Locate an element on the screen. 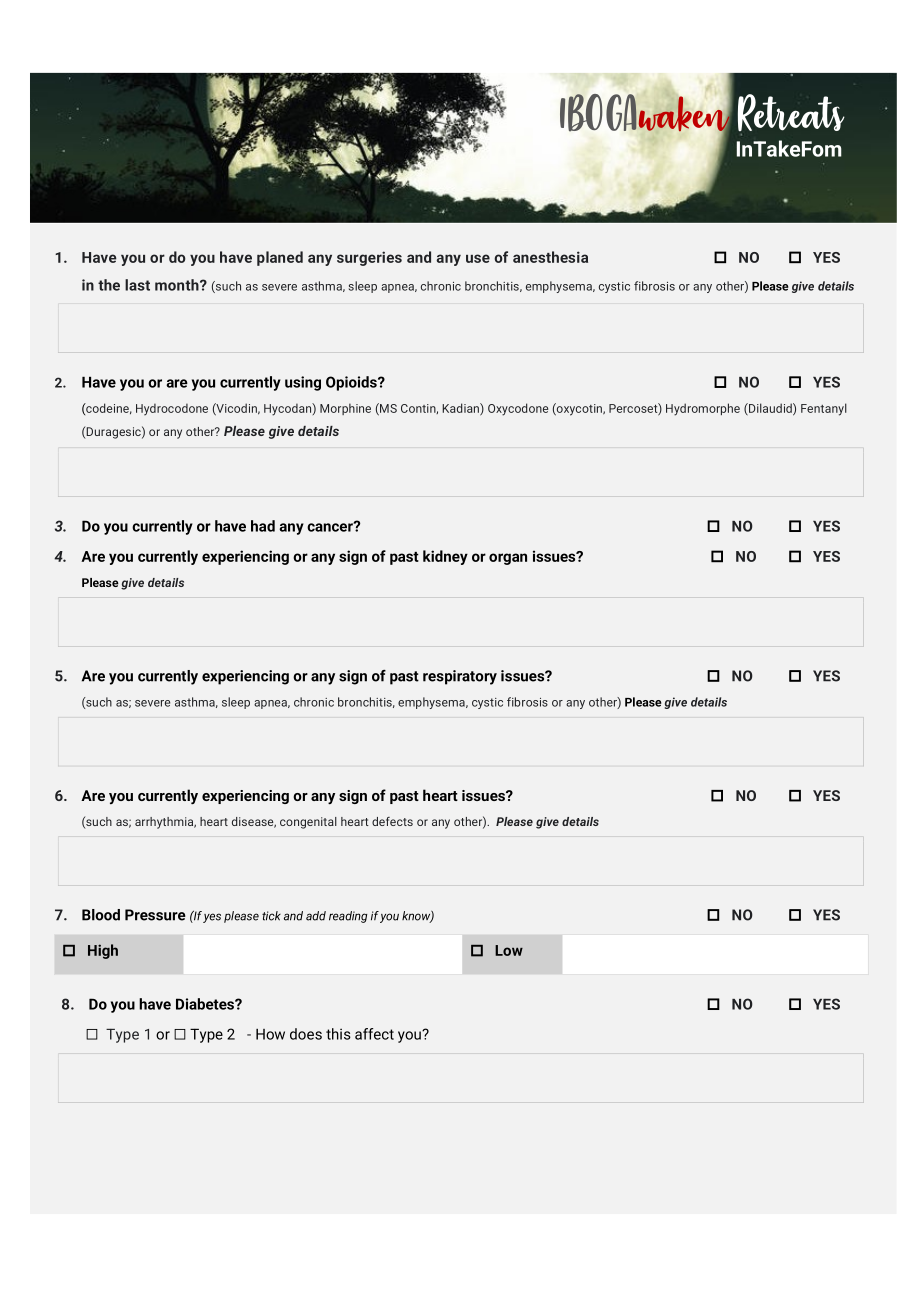 The width and height of the screenshot is (924, 1308). Fentanyl is located at coordinates (824, 409).
